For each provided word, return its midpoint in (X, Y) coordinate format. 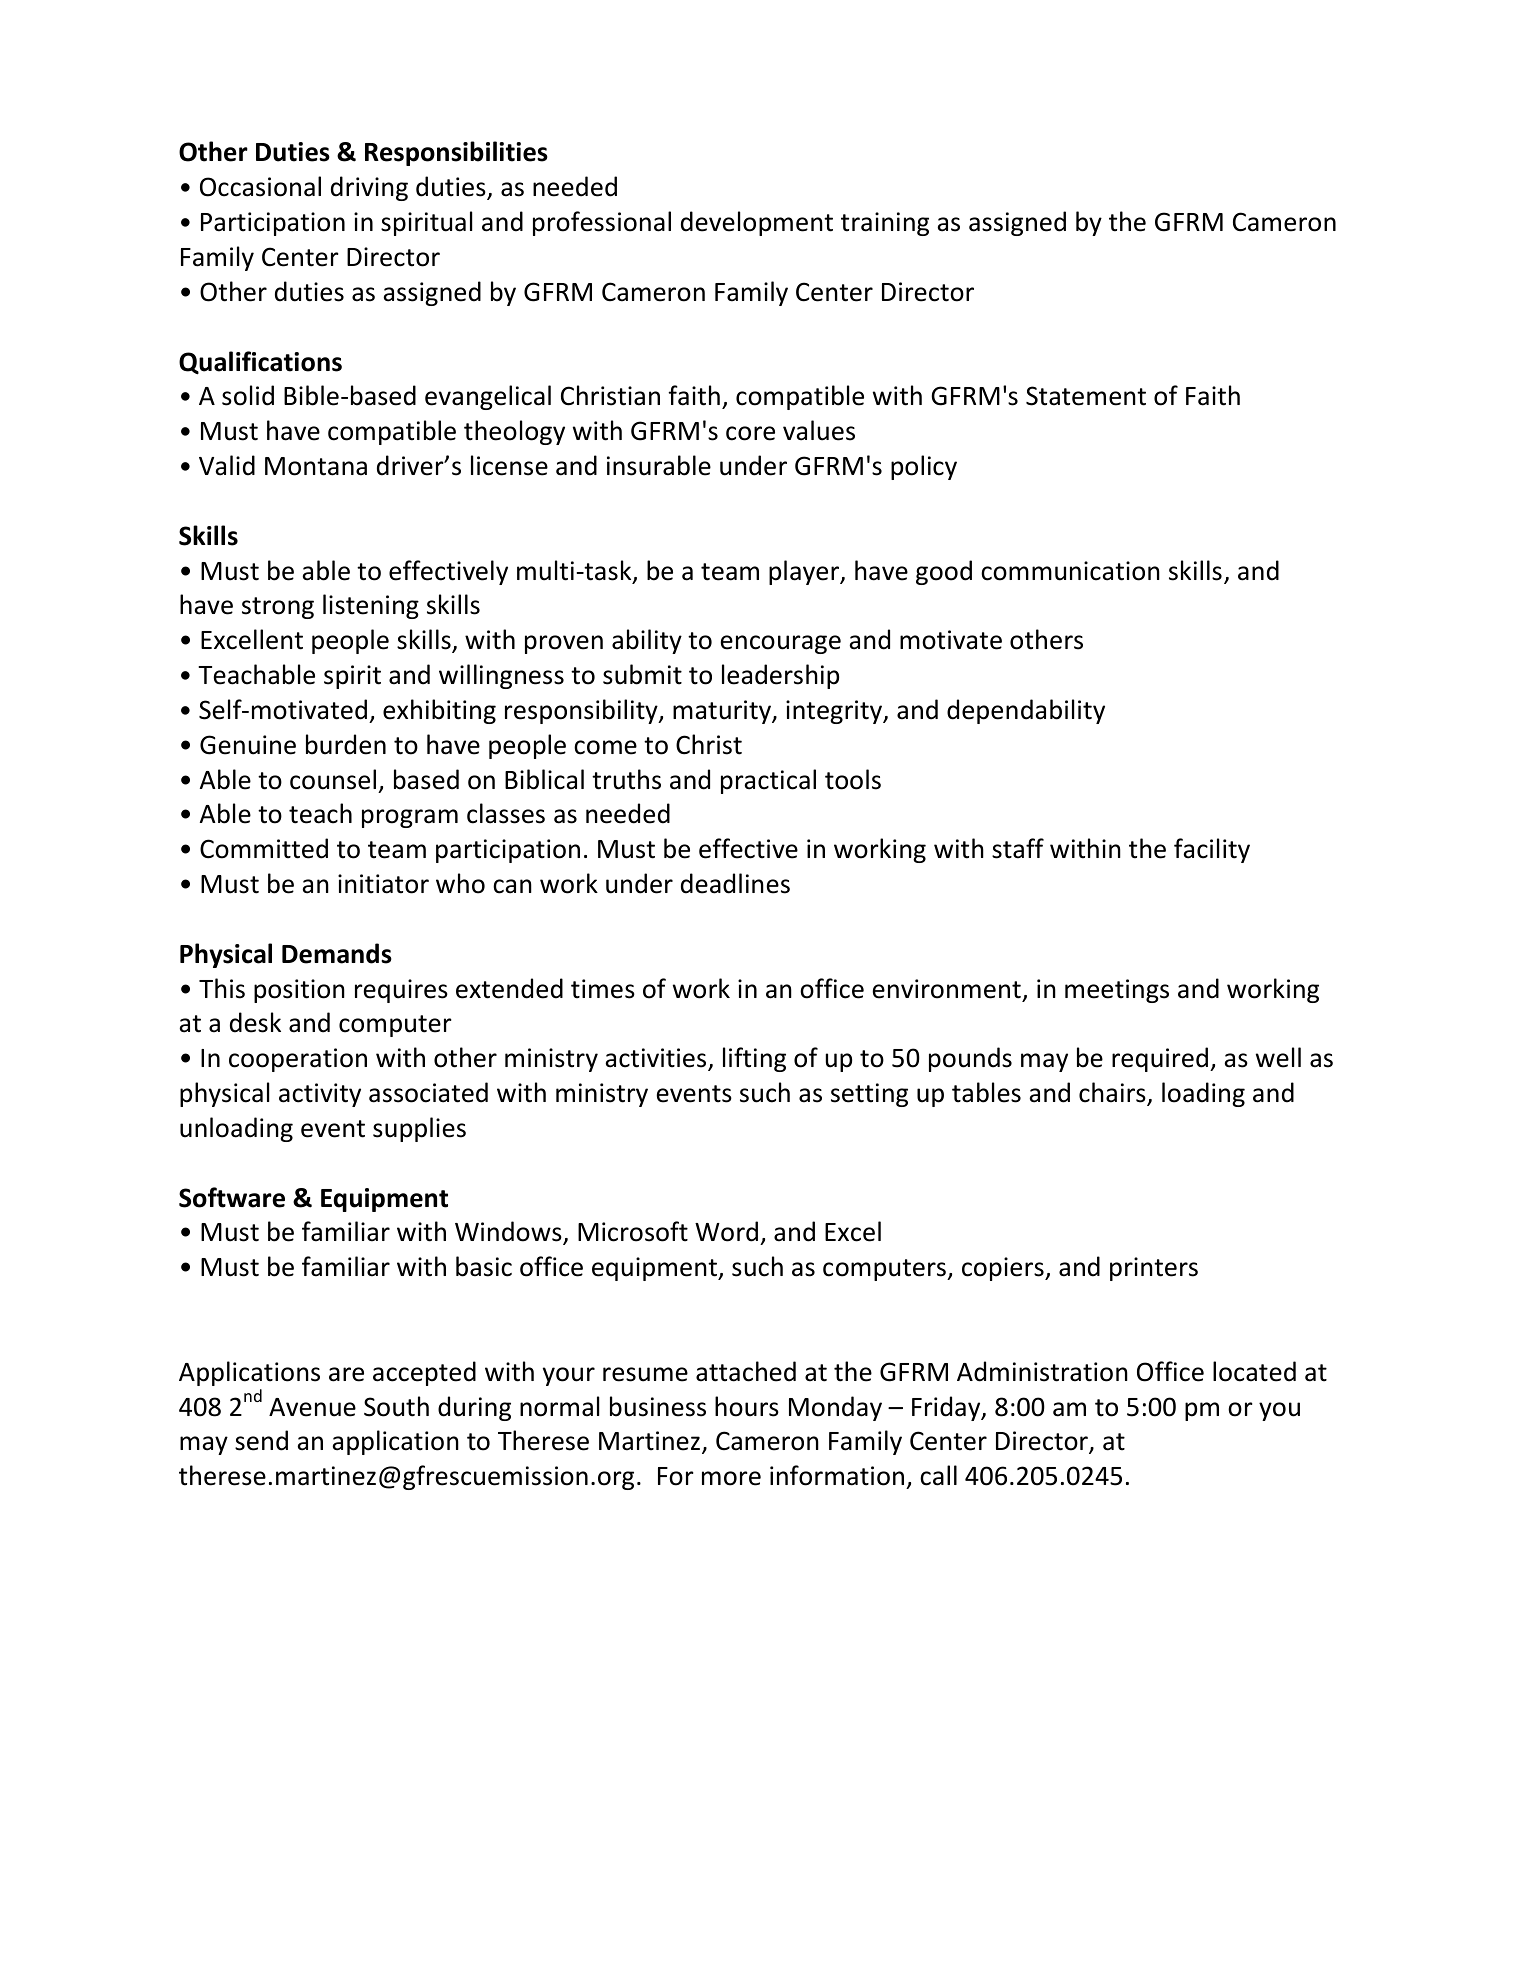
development (757, 223)
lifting (754, 1059)
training (885, 224)
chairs (1113, 1093)
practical (768, 781)
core (750, 433)
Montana (316, 466)
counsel (333, 779)
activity (320, 1095)
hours (747, 1406)
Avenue (312, 1407)
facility (1212, 850)
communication (1070, 571)
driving (369, 188)
